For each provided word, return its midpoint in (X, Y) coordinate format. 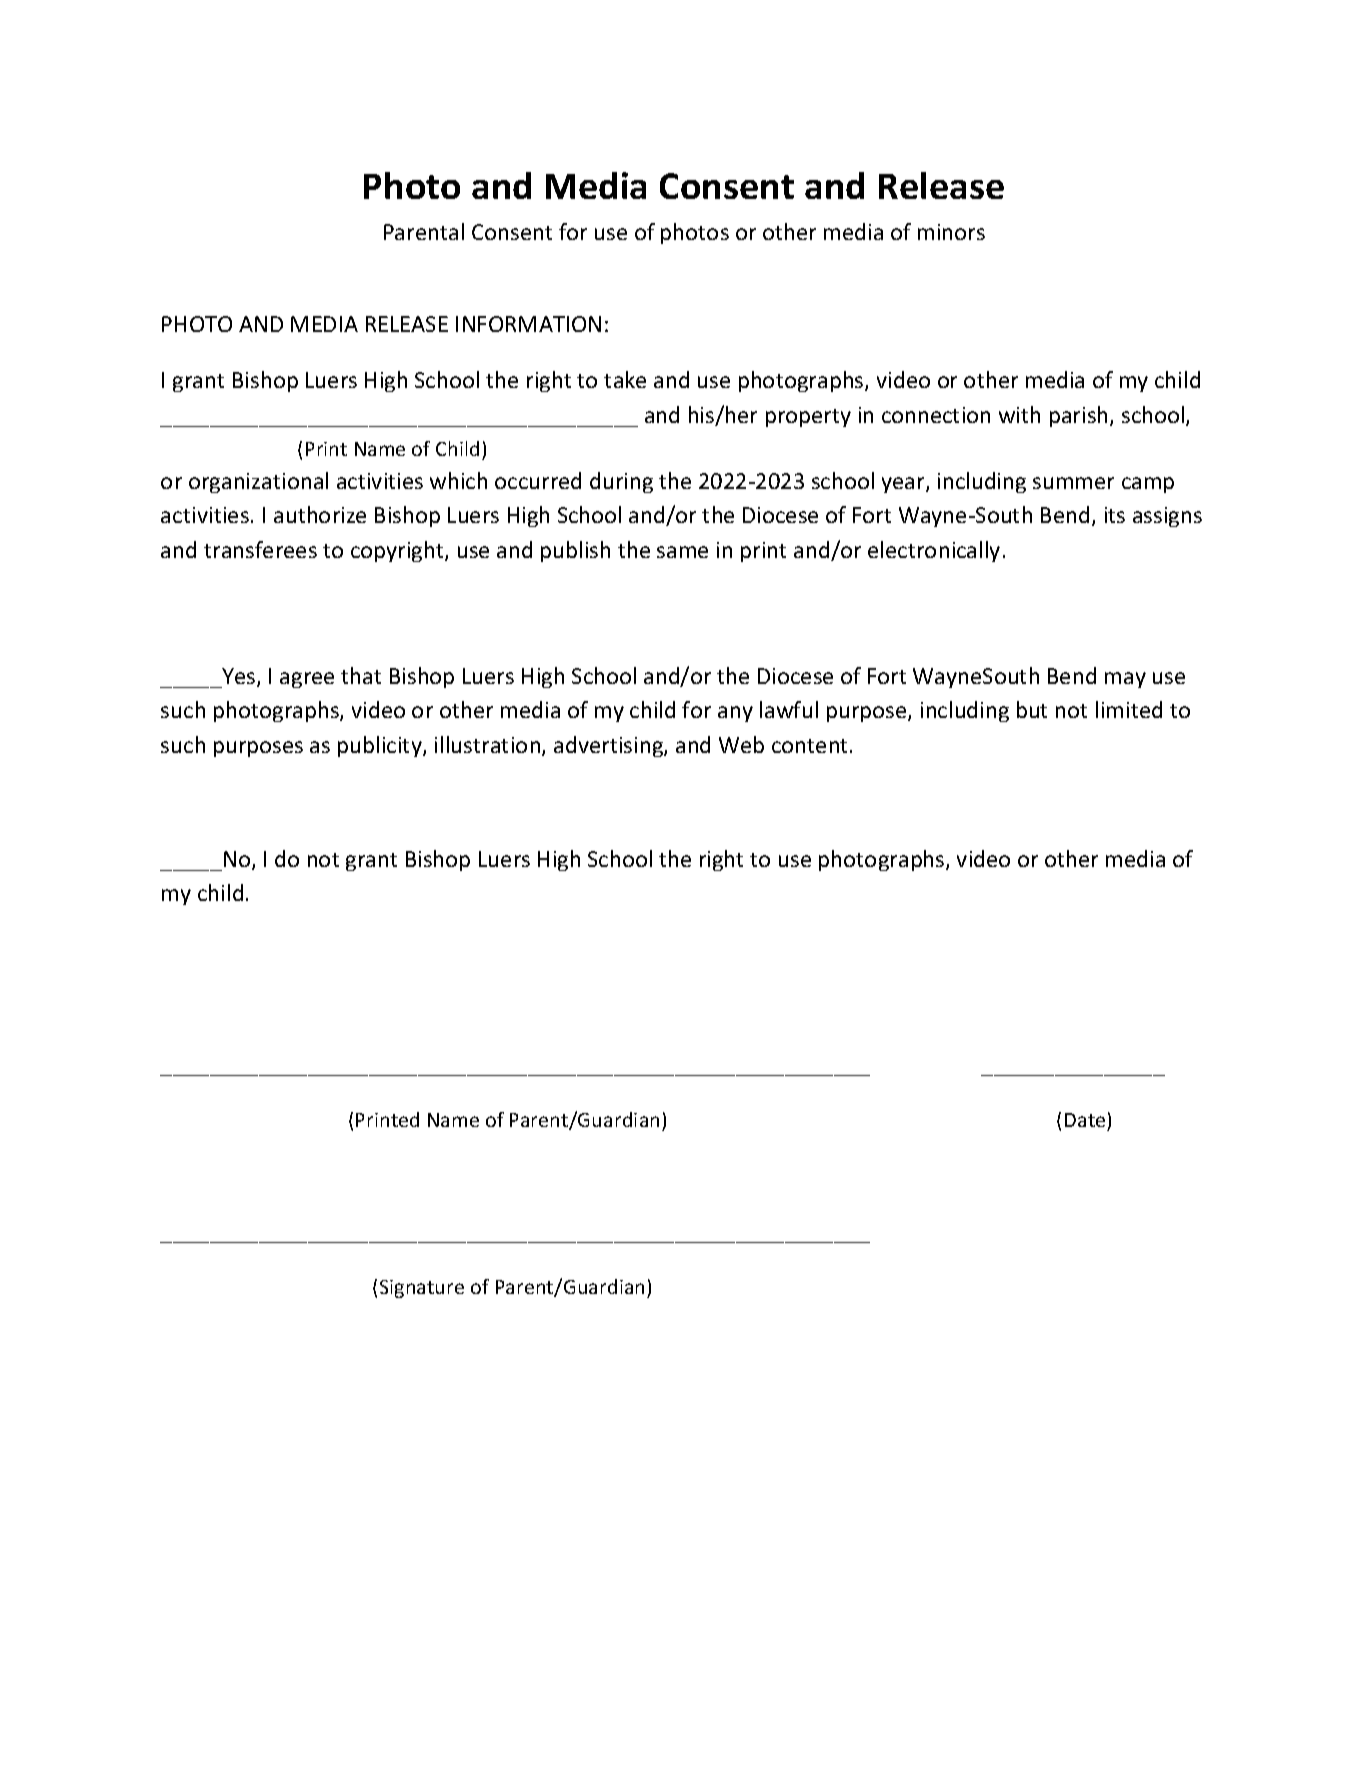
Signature (422, 1289)
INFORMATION (528, 324)
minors (951, 232)
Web (741, 744)
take (625, 379)
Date (1085, 1120)
